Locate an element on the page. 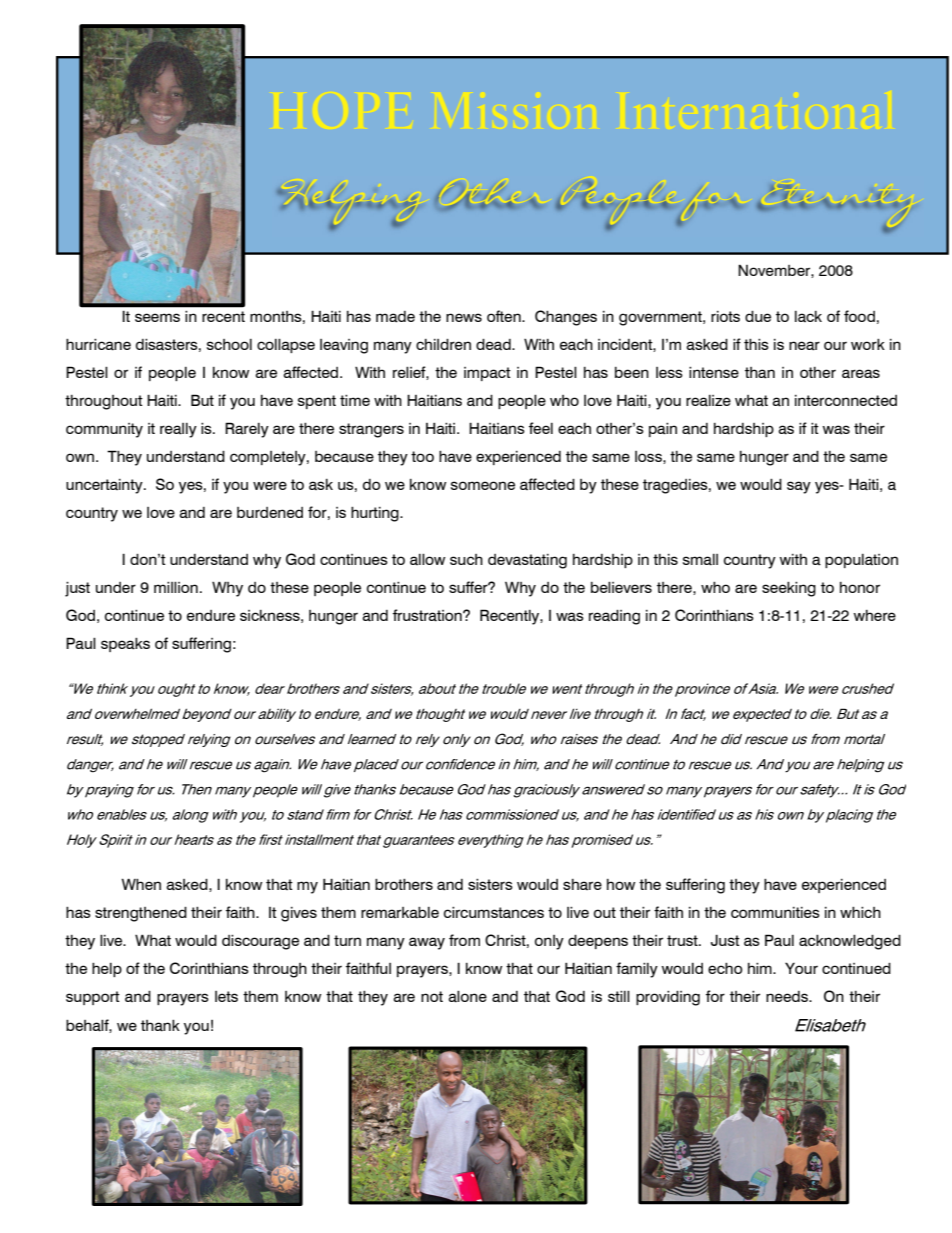 The height and width of the page is (1233, 952). lets is located at coordinates (226, 996).
